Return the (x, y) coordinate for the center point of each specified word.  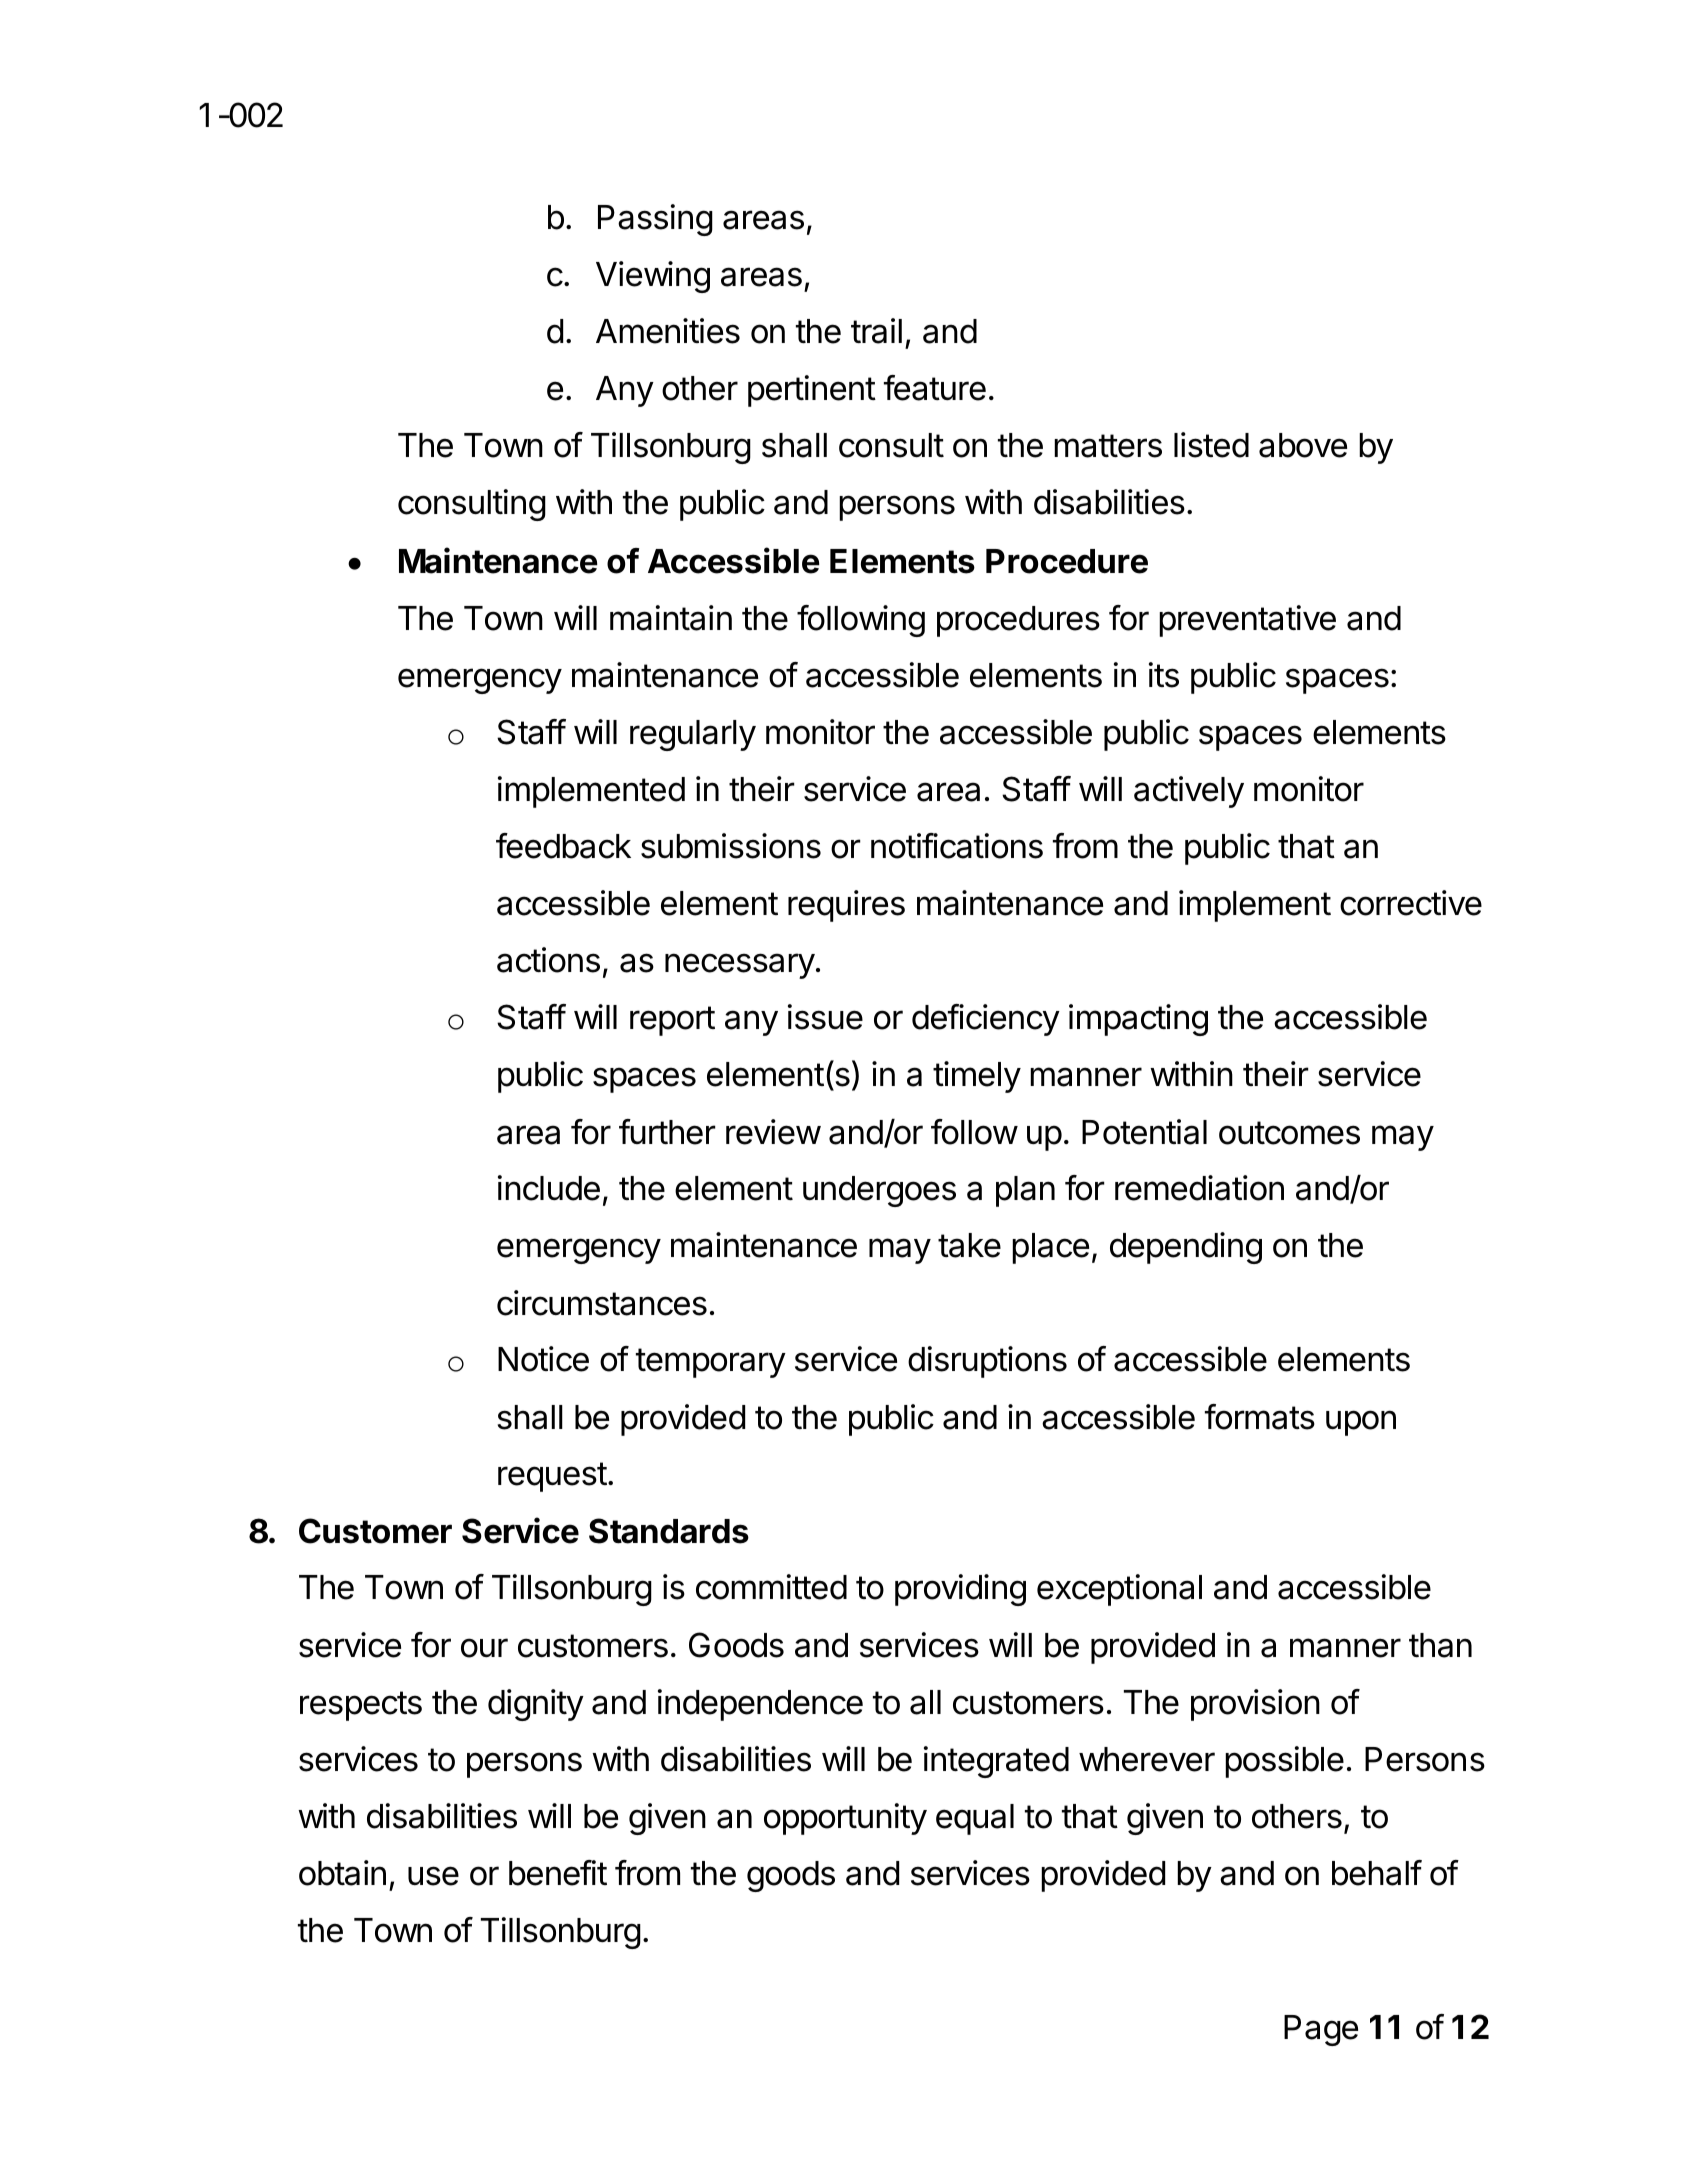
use (433, 1876)
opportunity (845, 1819)
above (1303, 445)
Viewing (653, 277)
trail (876, 331)
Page (1321, 2030)
